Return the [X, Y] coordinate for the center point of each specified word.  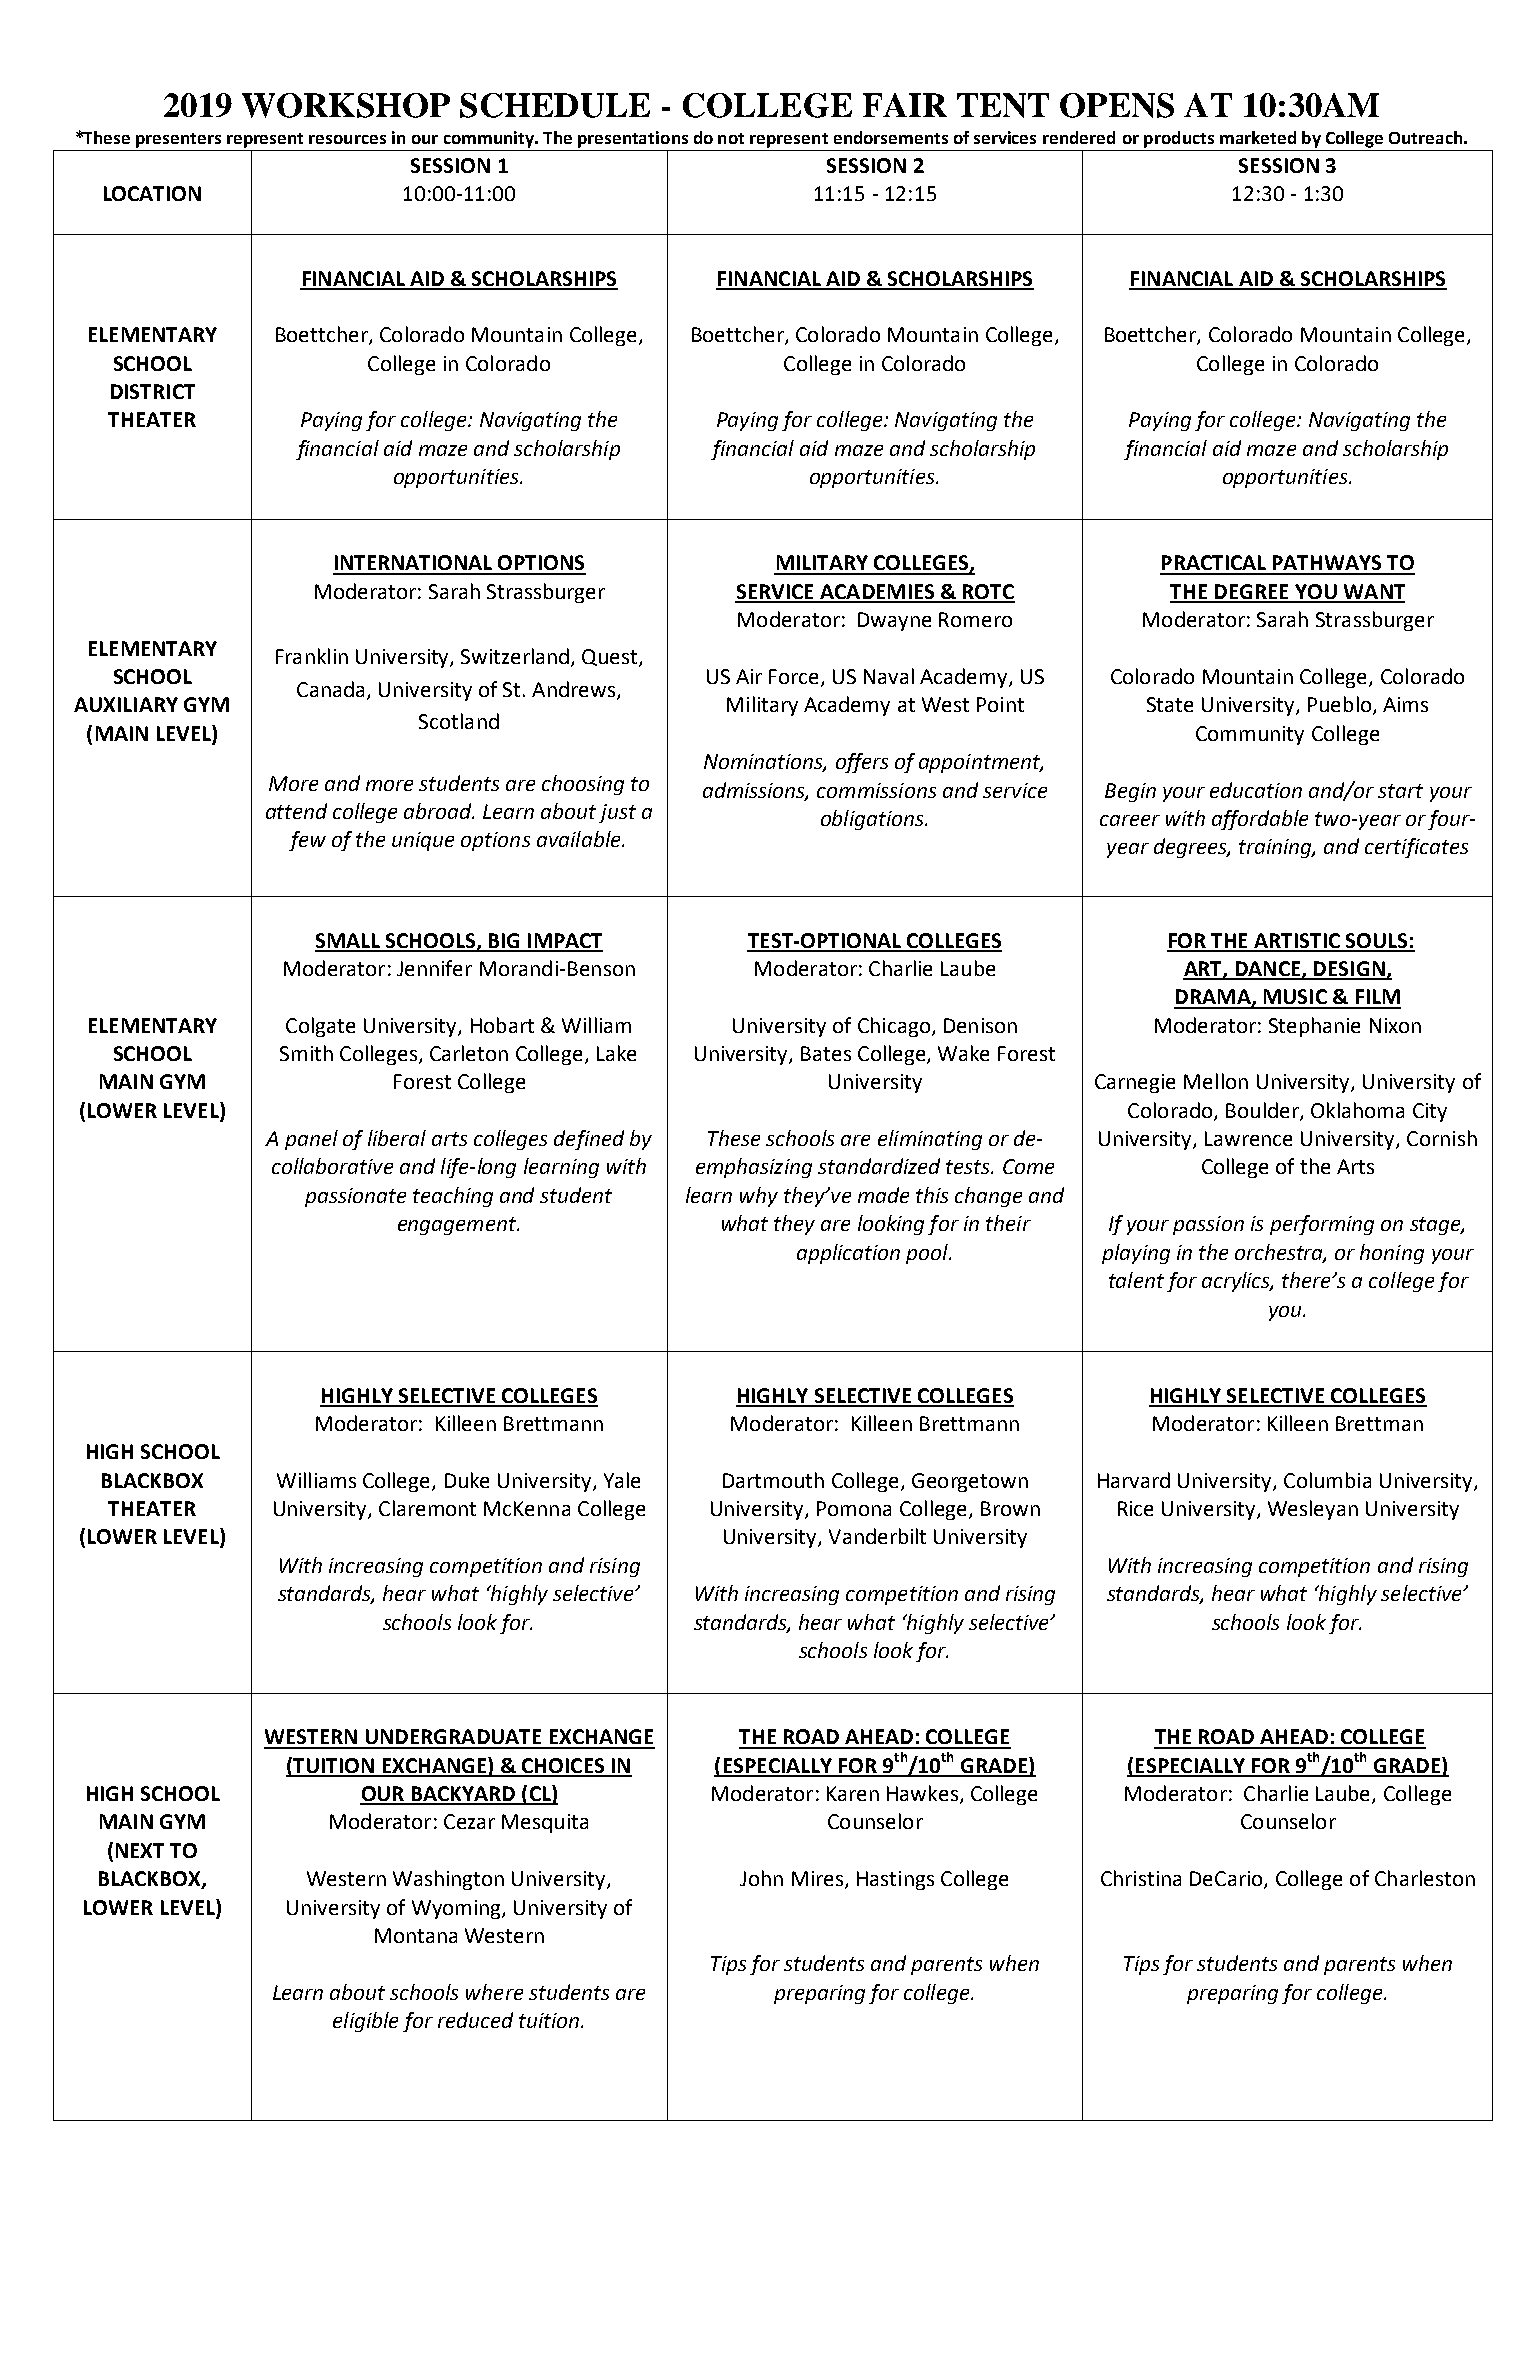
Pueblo [1341, 705]
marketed [1258, 137]
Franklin [312, 656]
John [761, 1878]
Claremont [427, 1508]
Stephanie [1314, 1027]
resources [347, 139]
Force [795, 678]
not [731, 138]
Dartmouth [773, 1480]
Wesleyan [1313, 1510]
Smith [306, 1053]
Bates [826, 1053]
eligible [365, 2022]
